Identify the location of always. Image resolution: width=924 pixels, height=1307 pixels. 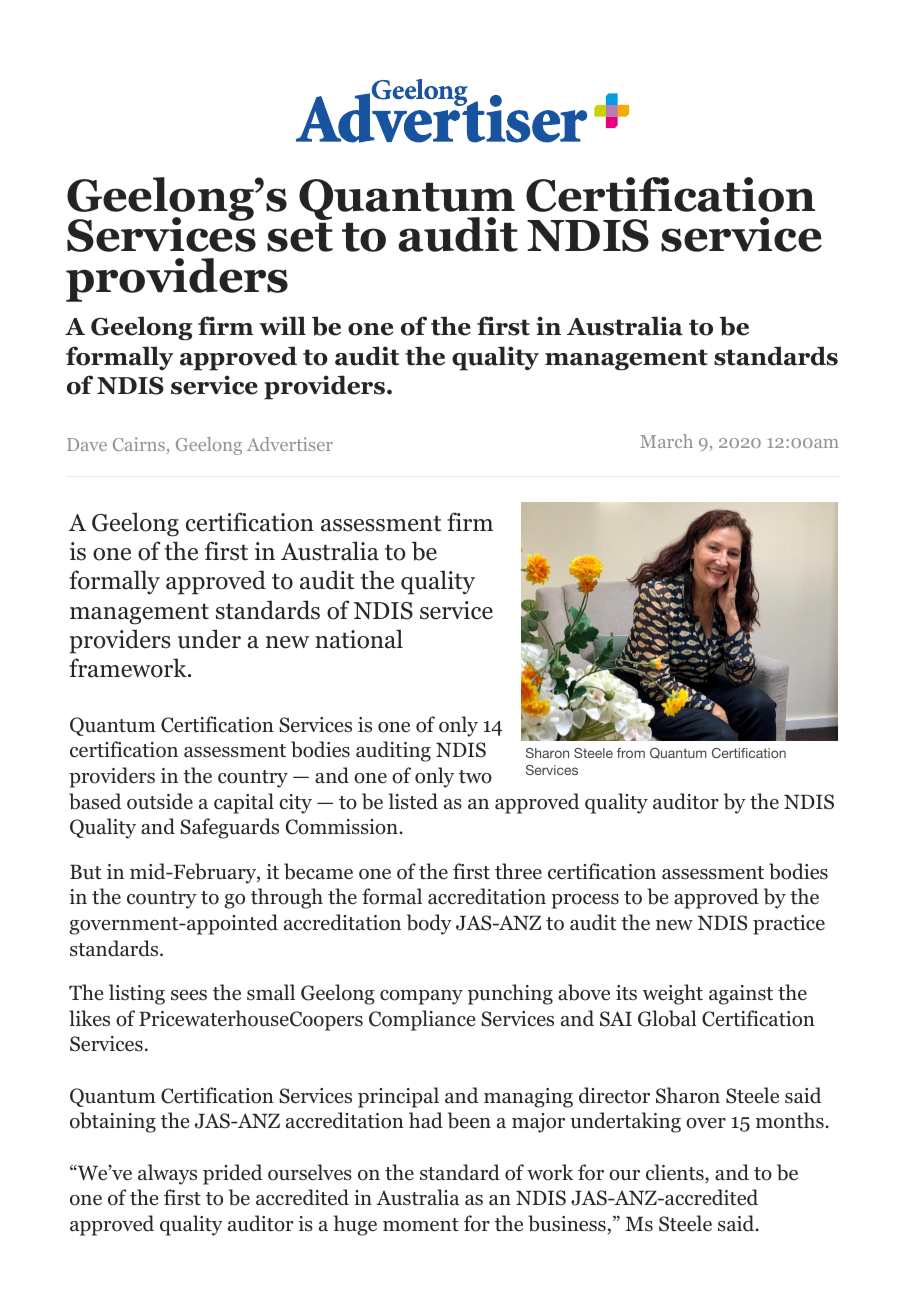
(167, 1174).
